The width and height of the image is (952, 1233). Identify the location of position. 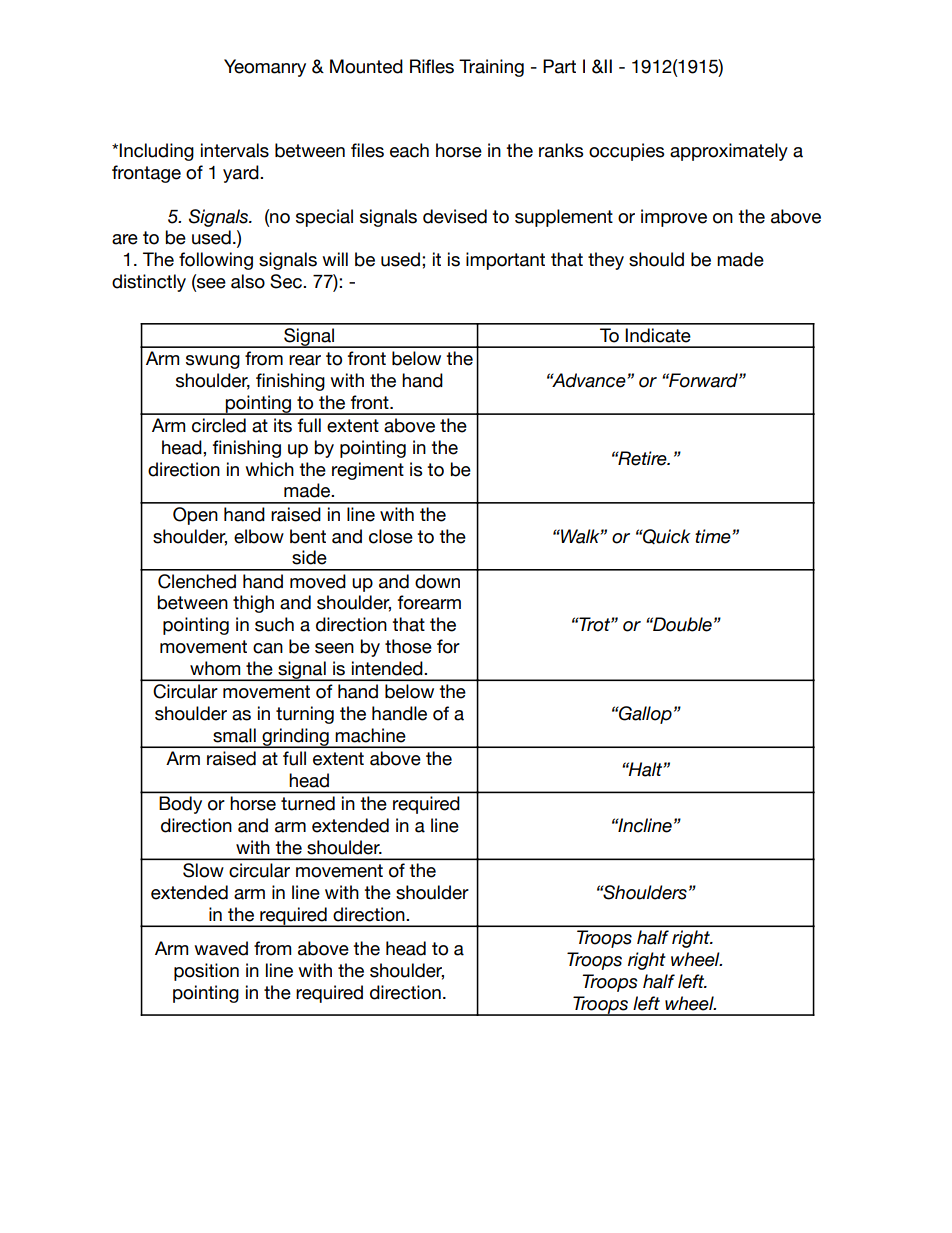
(206, 972).
